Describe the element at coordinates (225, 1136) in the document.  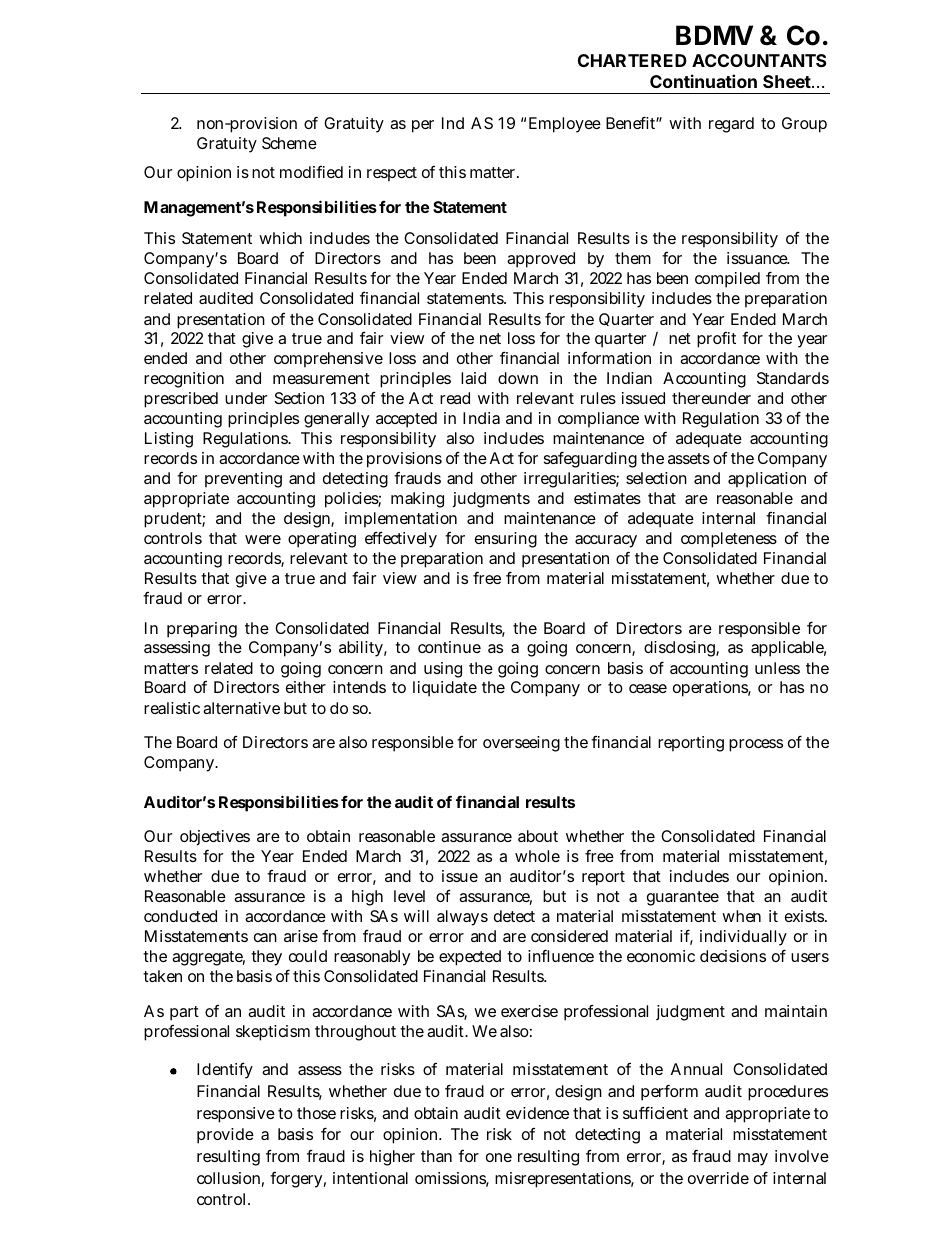
I see `provide` at that location.
